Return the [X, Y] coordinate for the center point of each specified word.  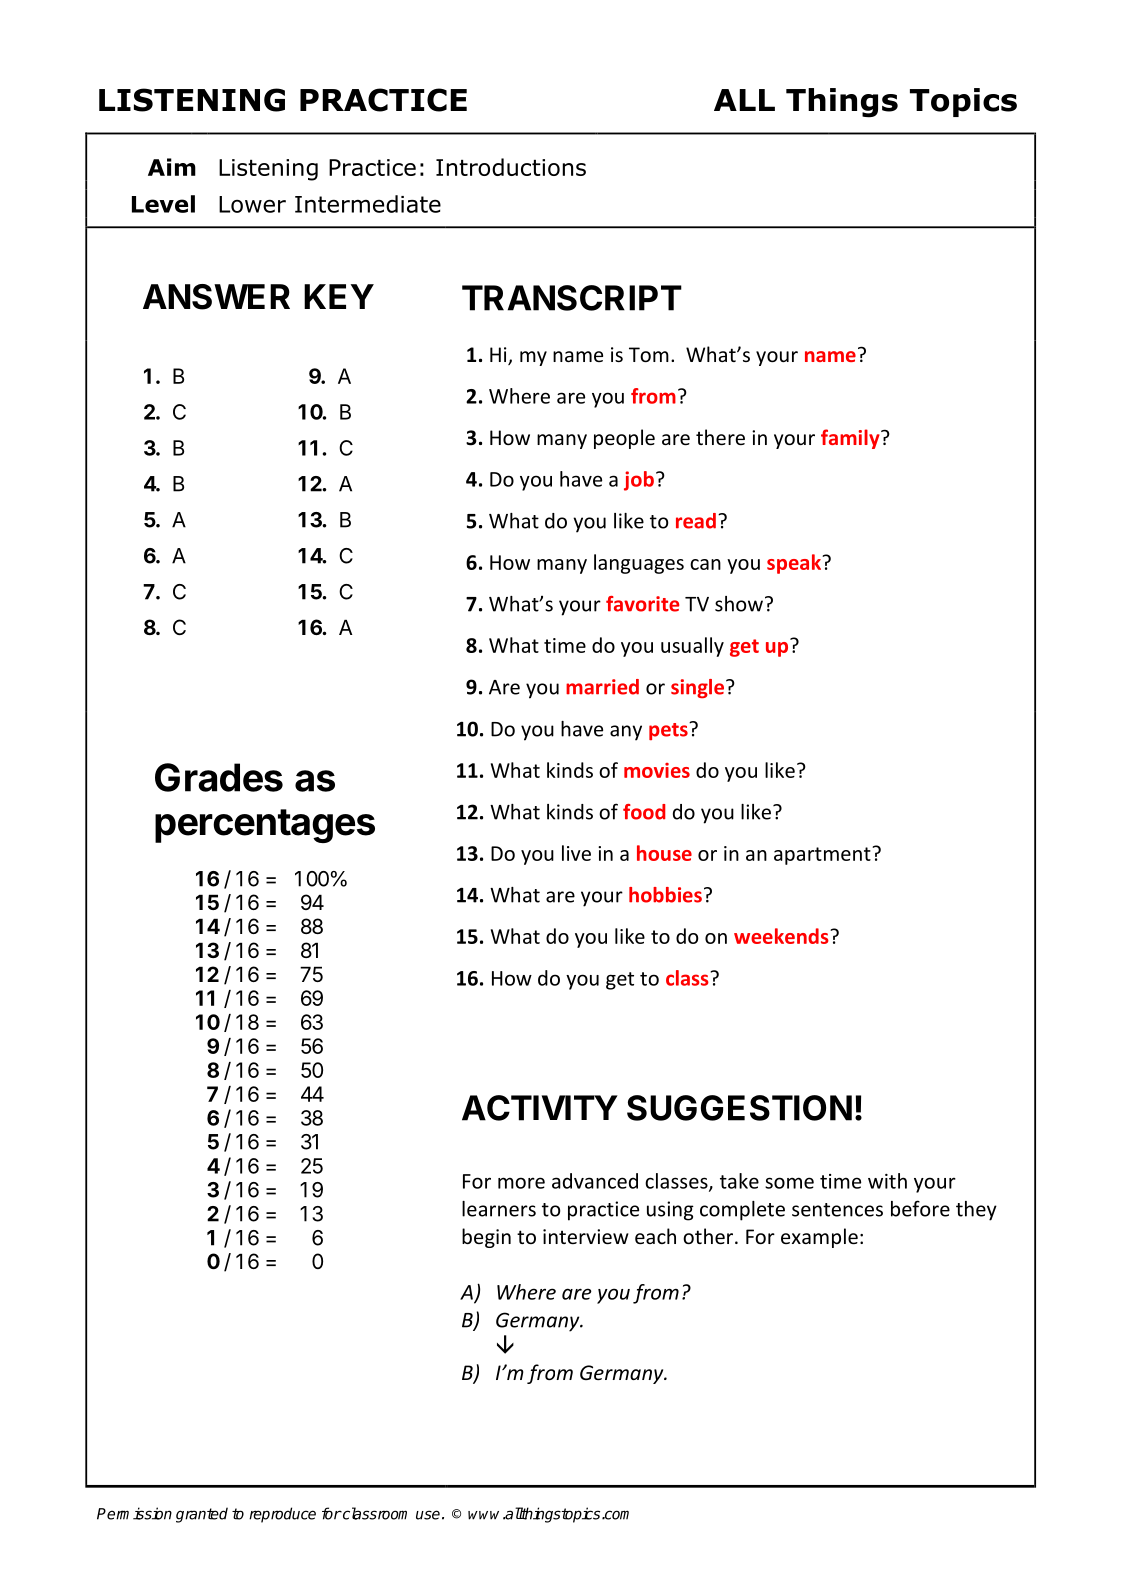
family [851, 439]
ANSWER [216, 297]
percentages [265, 826]
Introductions [511, 167]
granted [202, 1515]
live [576, 853]
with [887, 1181]
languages [639, 564]
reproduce [282, 1515]
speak [795, 564]
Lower [252, 204]
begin [486, 1238]
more [521, 1183]
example [819, 1238]
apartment [823, 856]
